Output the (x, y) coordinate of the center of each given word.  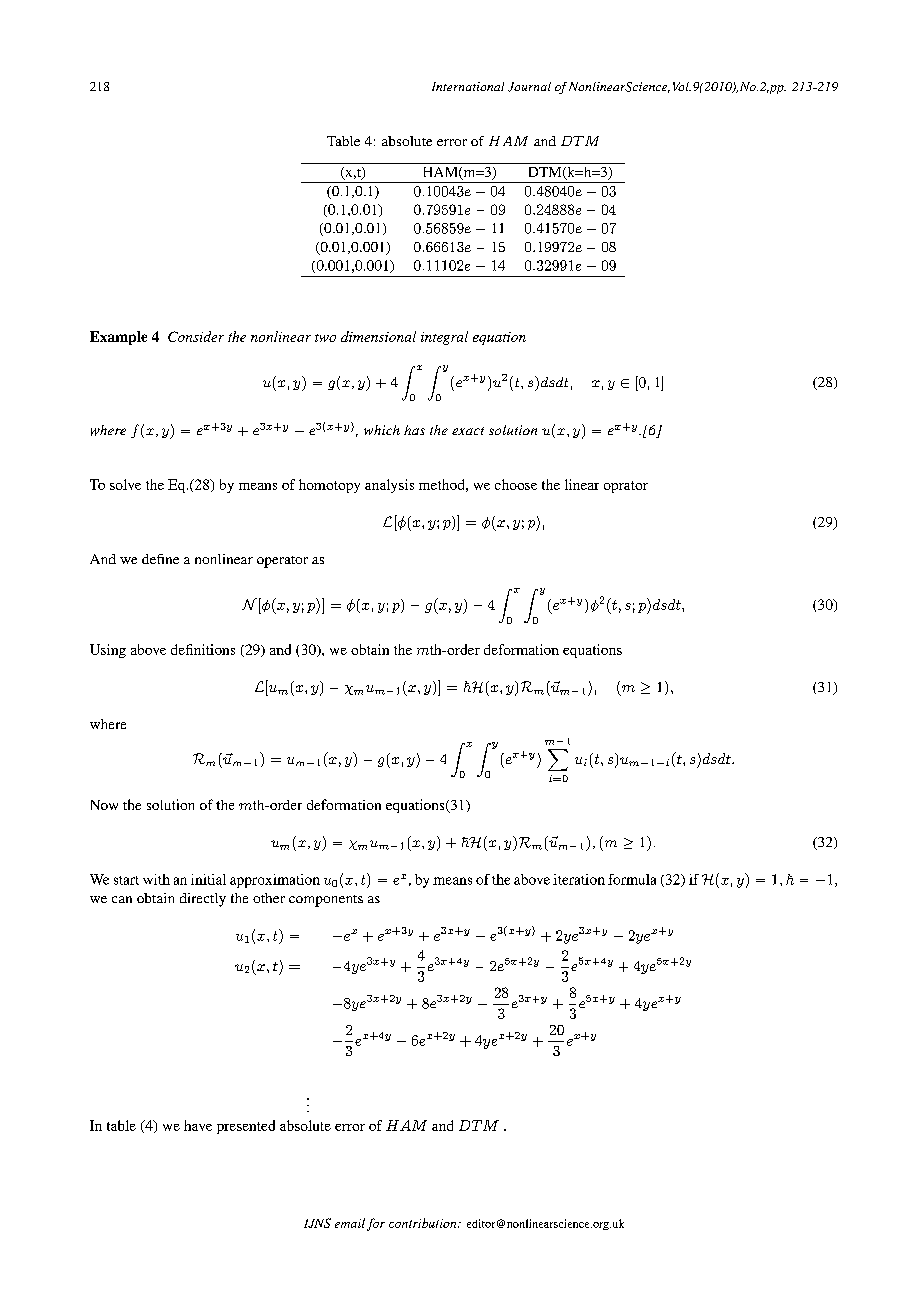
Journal (529, 87)
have (198, 1125)
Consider (196, 336)
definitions (203, 649)
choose (516, 484)
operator (282, 562)
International (468, 86)
